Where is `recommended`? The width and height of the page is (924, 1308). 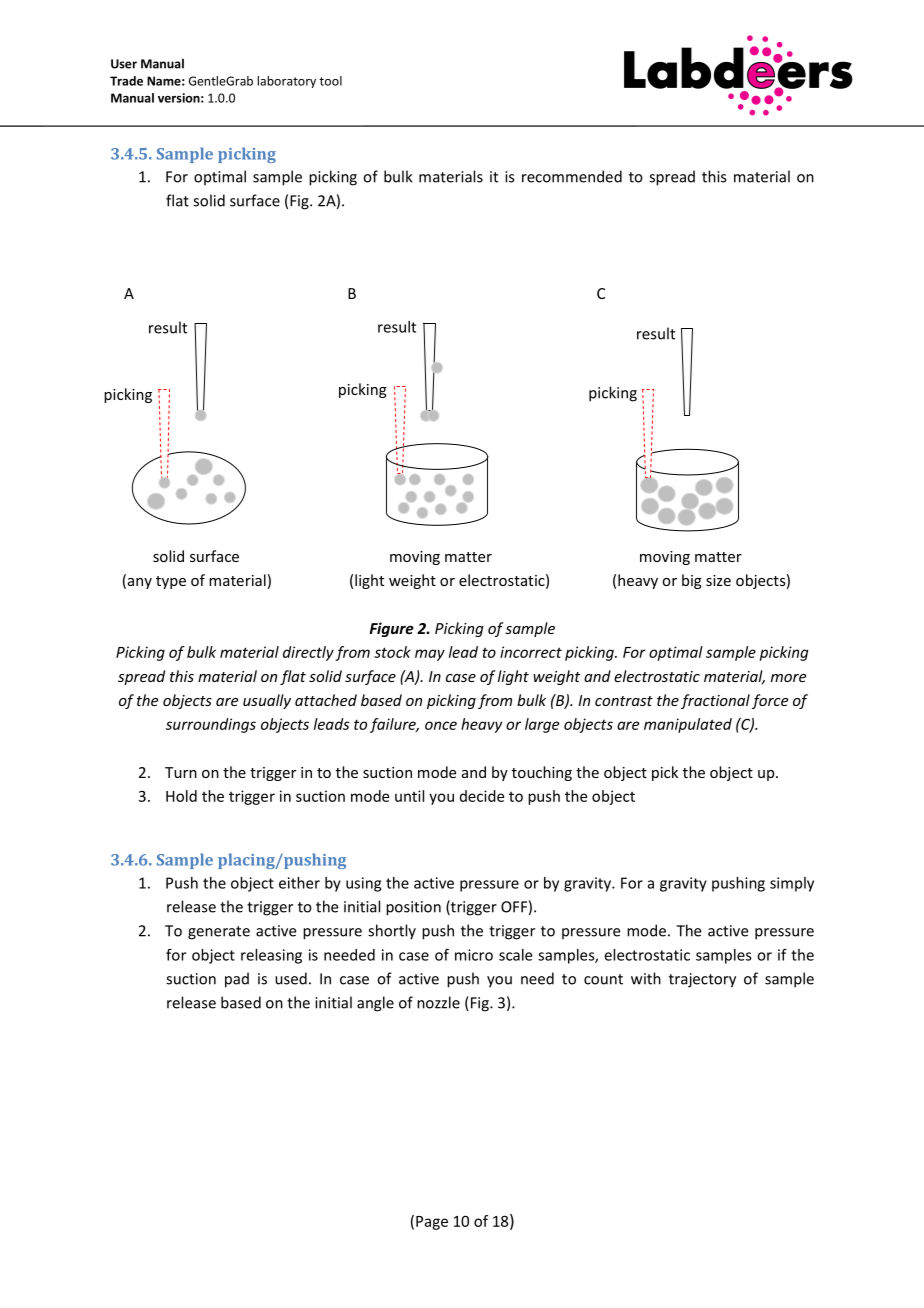
recommended is located at coordinates (572, 176).
